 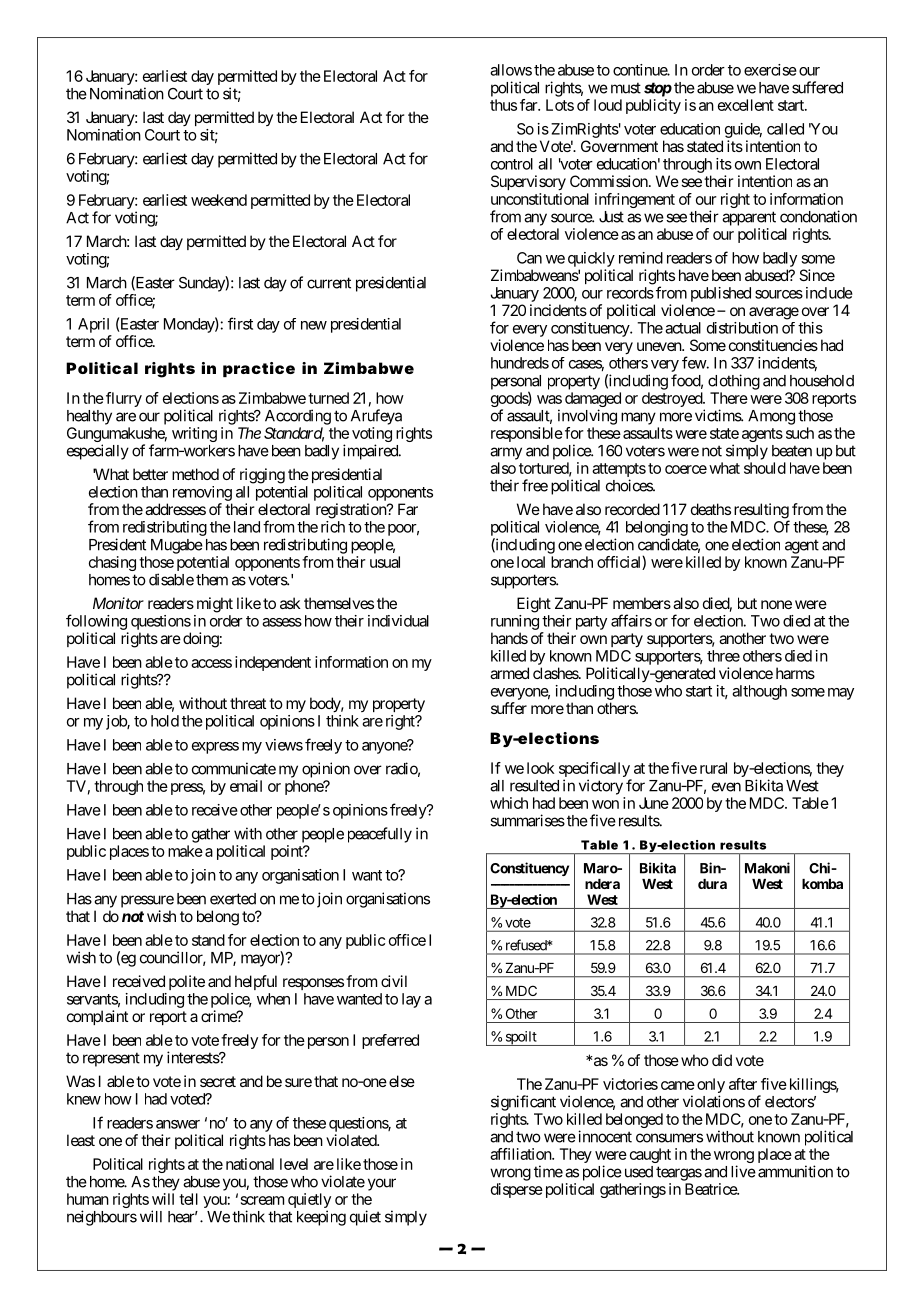 What do you see at coordinates (150, 474) in the screenshot?
I see `better` at bounding box center [150, 474].
